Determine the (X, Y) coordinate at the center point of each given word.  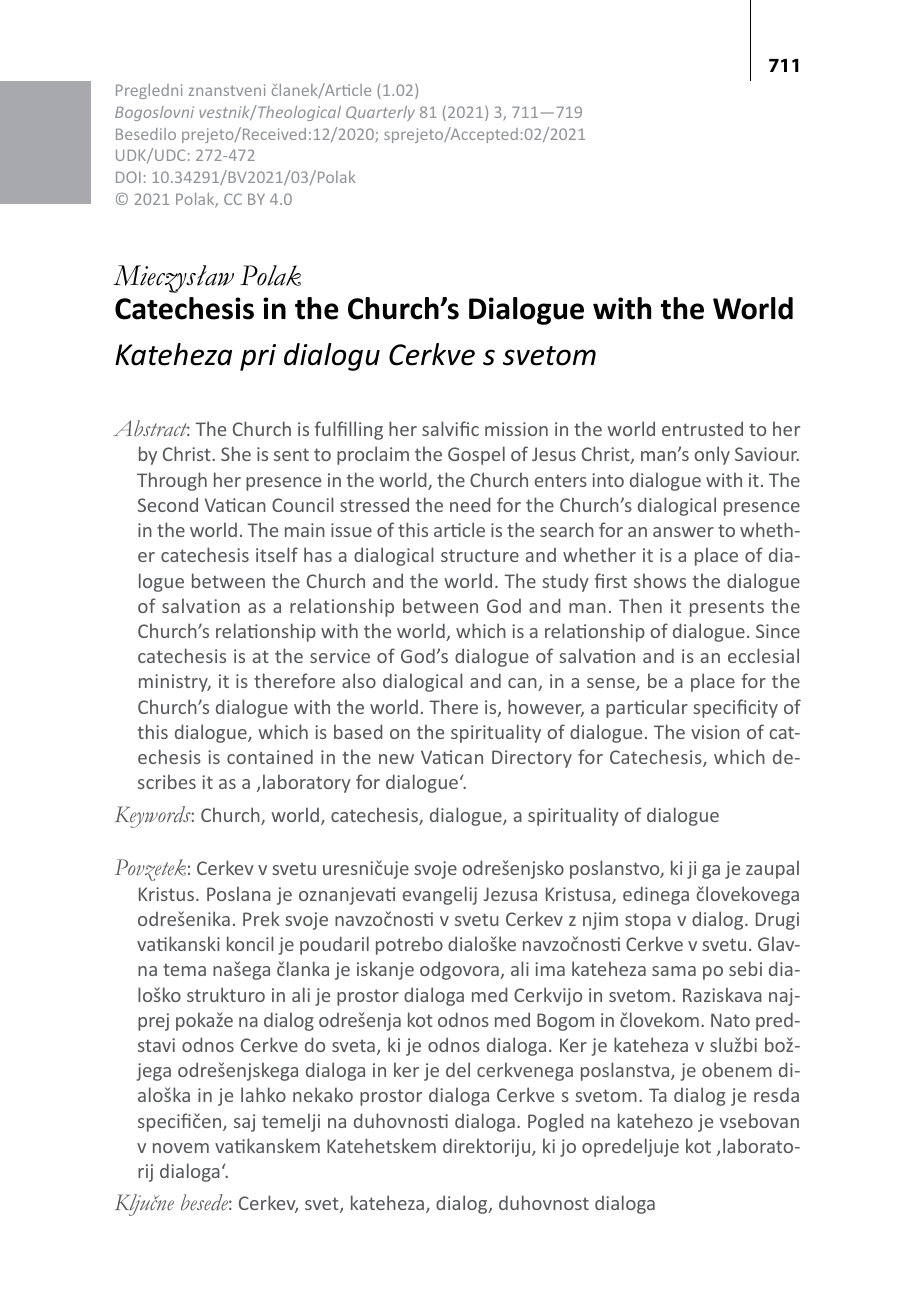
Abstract (151, 428)
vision (715, 732)
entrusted (702, 428)
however (546, 708)
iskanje (385, 970)
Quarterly (380, 113)
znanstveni (227, 90)
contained (270, 756)
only (712, 455)
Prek (261, 918)
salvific (450, 428)
